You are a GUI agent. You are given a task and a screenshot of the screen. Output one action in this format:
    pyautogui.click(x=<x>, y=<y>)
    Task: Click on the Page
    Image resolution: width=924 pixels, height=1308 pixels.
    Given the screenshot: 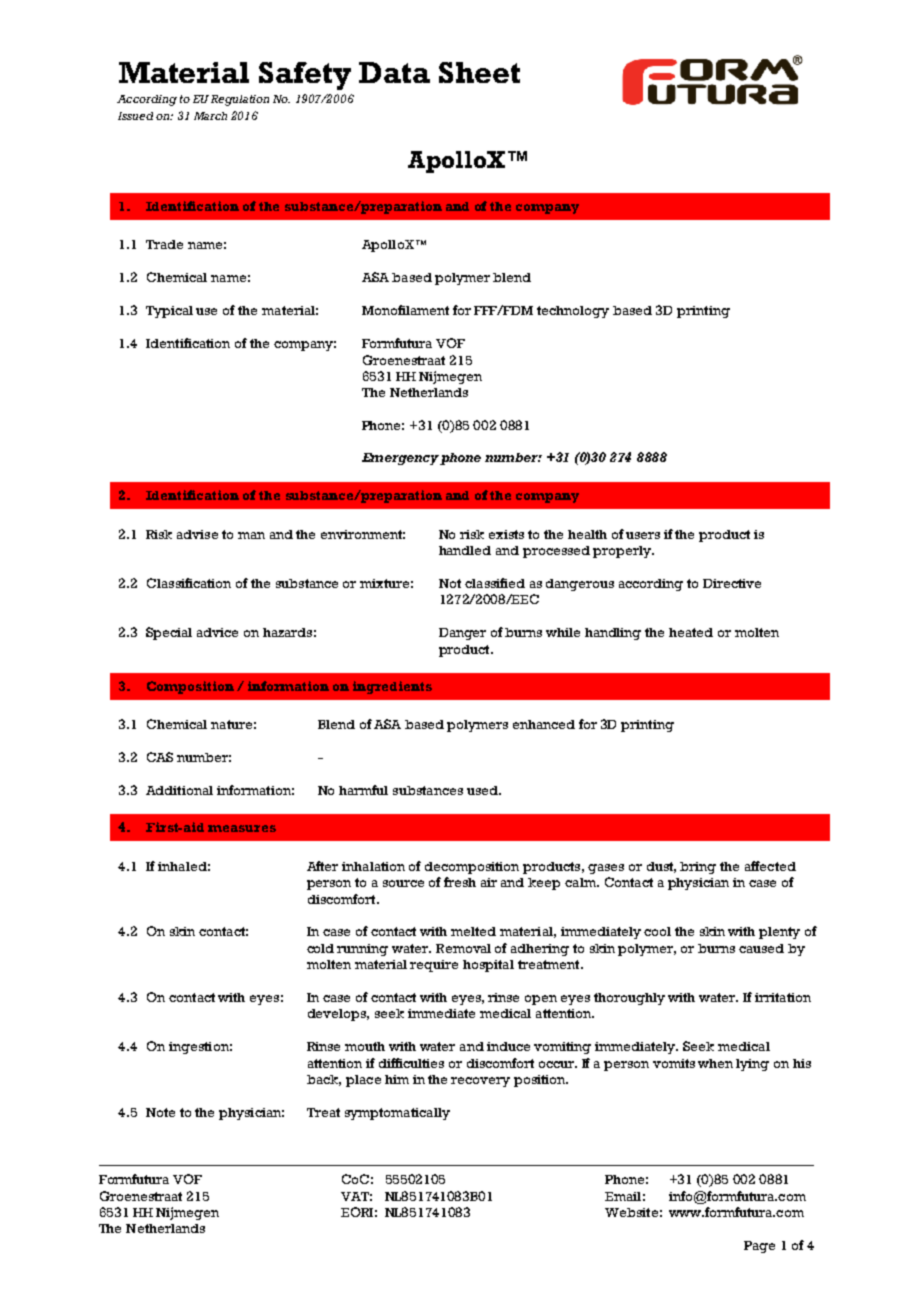 What is the action you would take?
    pyautogui.click(x=759, y=1247)
